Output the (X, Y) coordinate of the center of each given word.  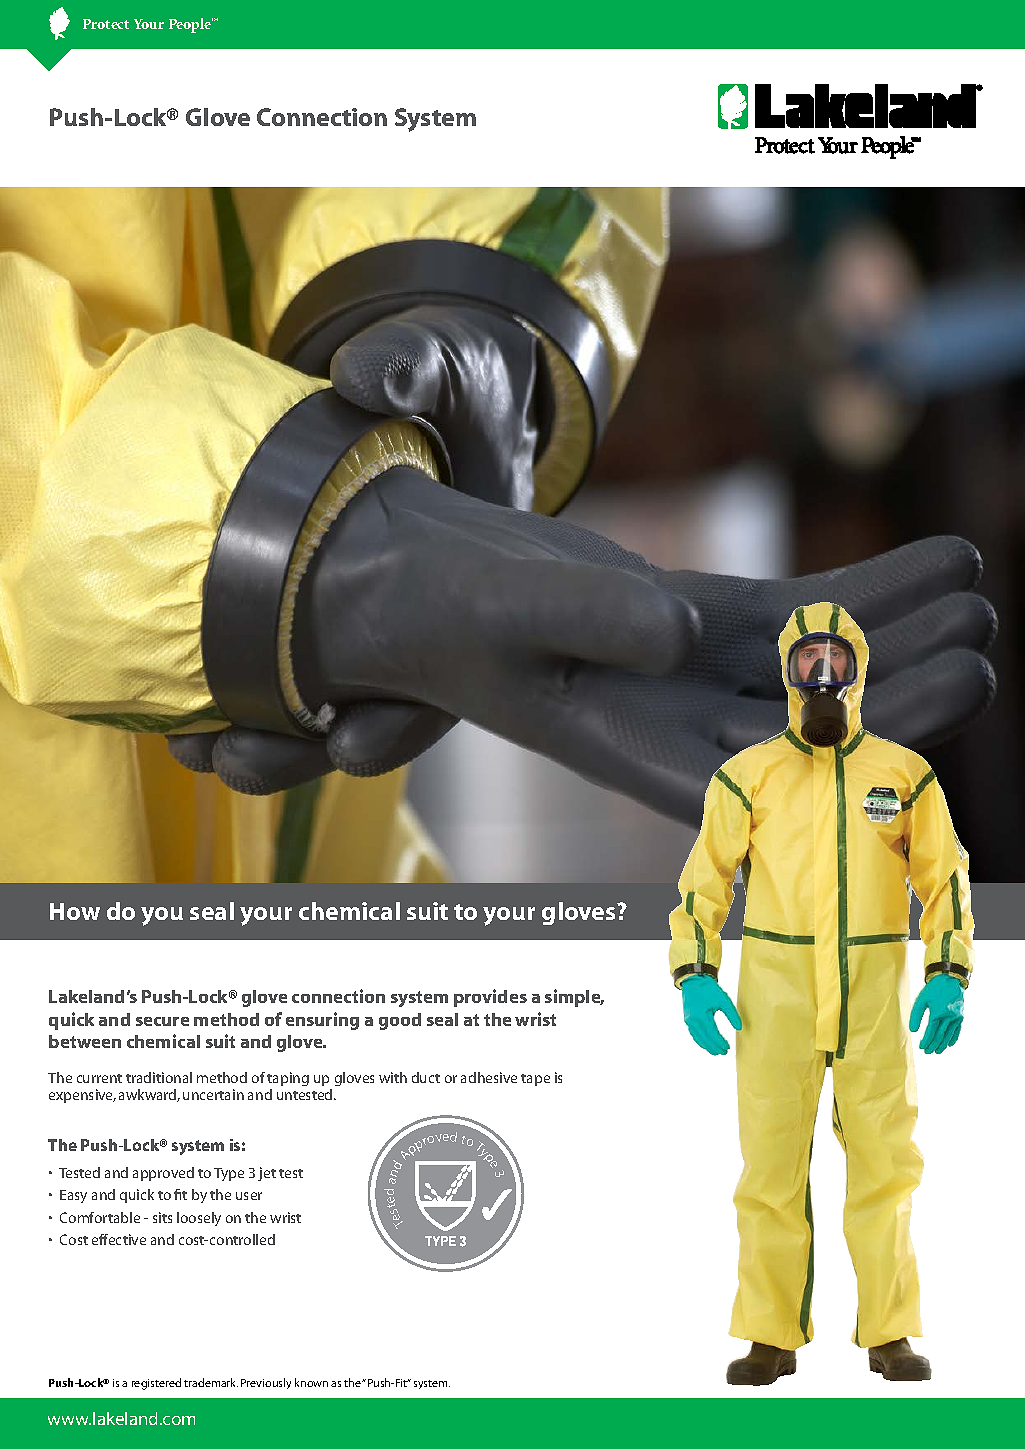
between (85, 1041)
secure (162, 1021)
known (311, 1382)
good (400, 1021)
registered (156, 1384)
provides (490, 998)
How (75, 911)
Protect (106, 24)
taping (288, 1079)
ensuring (322, 1021)
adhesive (489, 1077)
